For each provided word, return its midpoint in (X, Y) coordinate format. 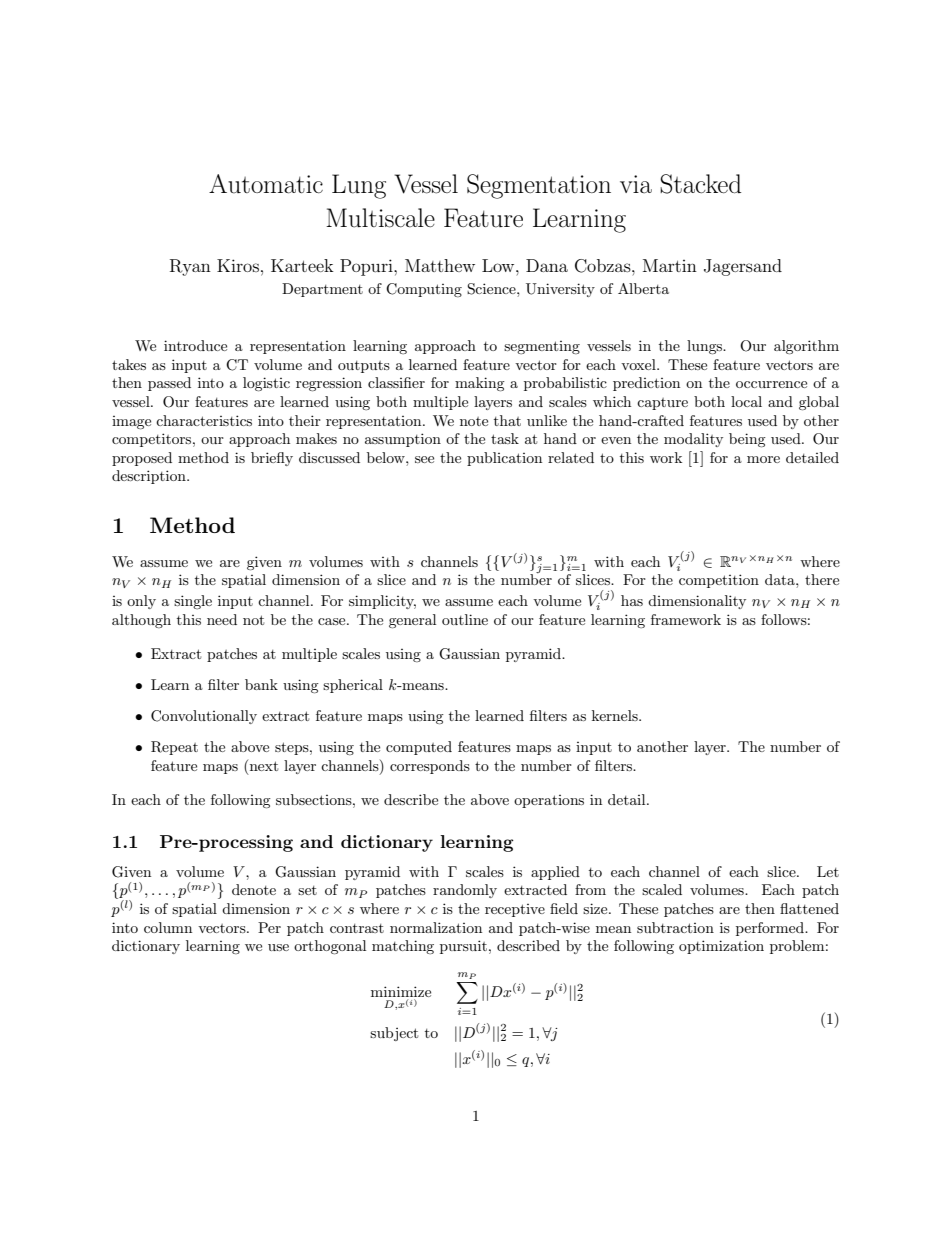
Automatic (266, 184)
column (168, 927)
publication (504, 459)
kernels (616, 715)
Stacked (700, 184)
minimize (401, 993)
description (150, 477)
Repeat (174, 748)
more (763, 459)
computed (419, 748)
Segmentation (539, 186)
